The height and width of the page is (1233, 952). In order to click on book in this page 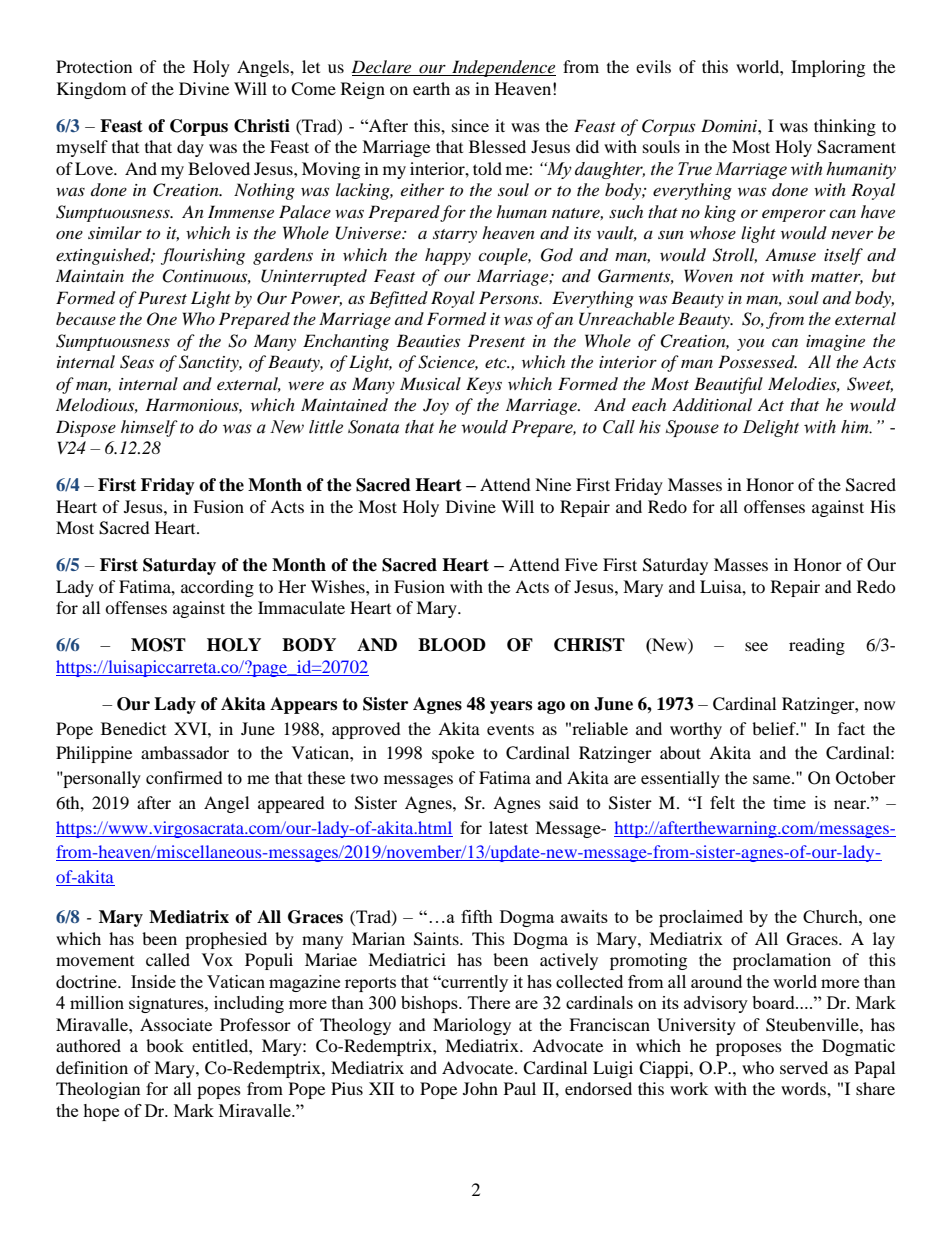, I will do `click(165, 1045)`.
